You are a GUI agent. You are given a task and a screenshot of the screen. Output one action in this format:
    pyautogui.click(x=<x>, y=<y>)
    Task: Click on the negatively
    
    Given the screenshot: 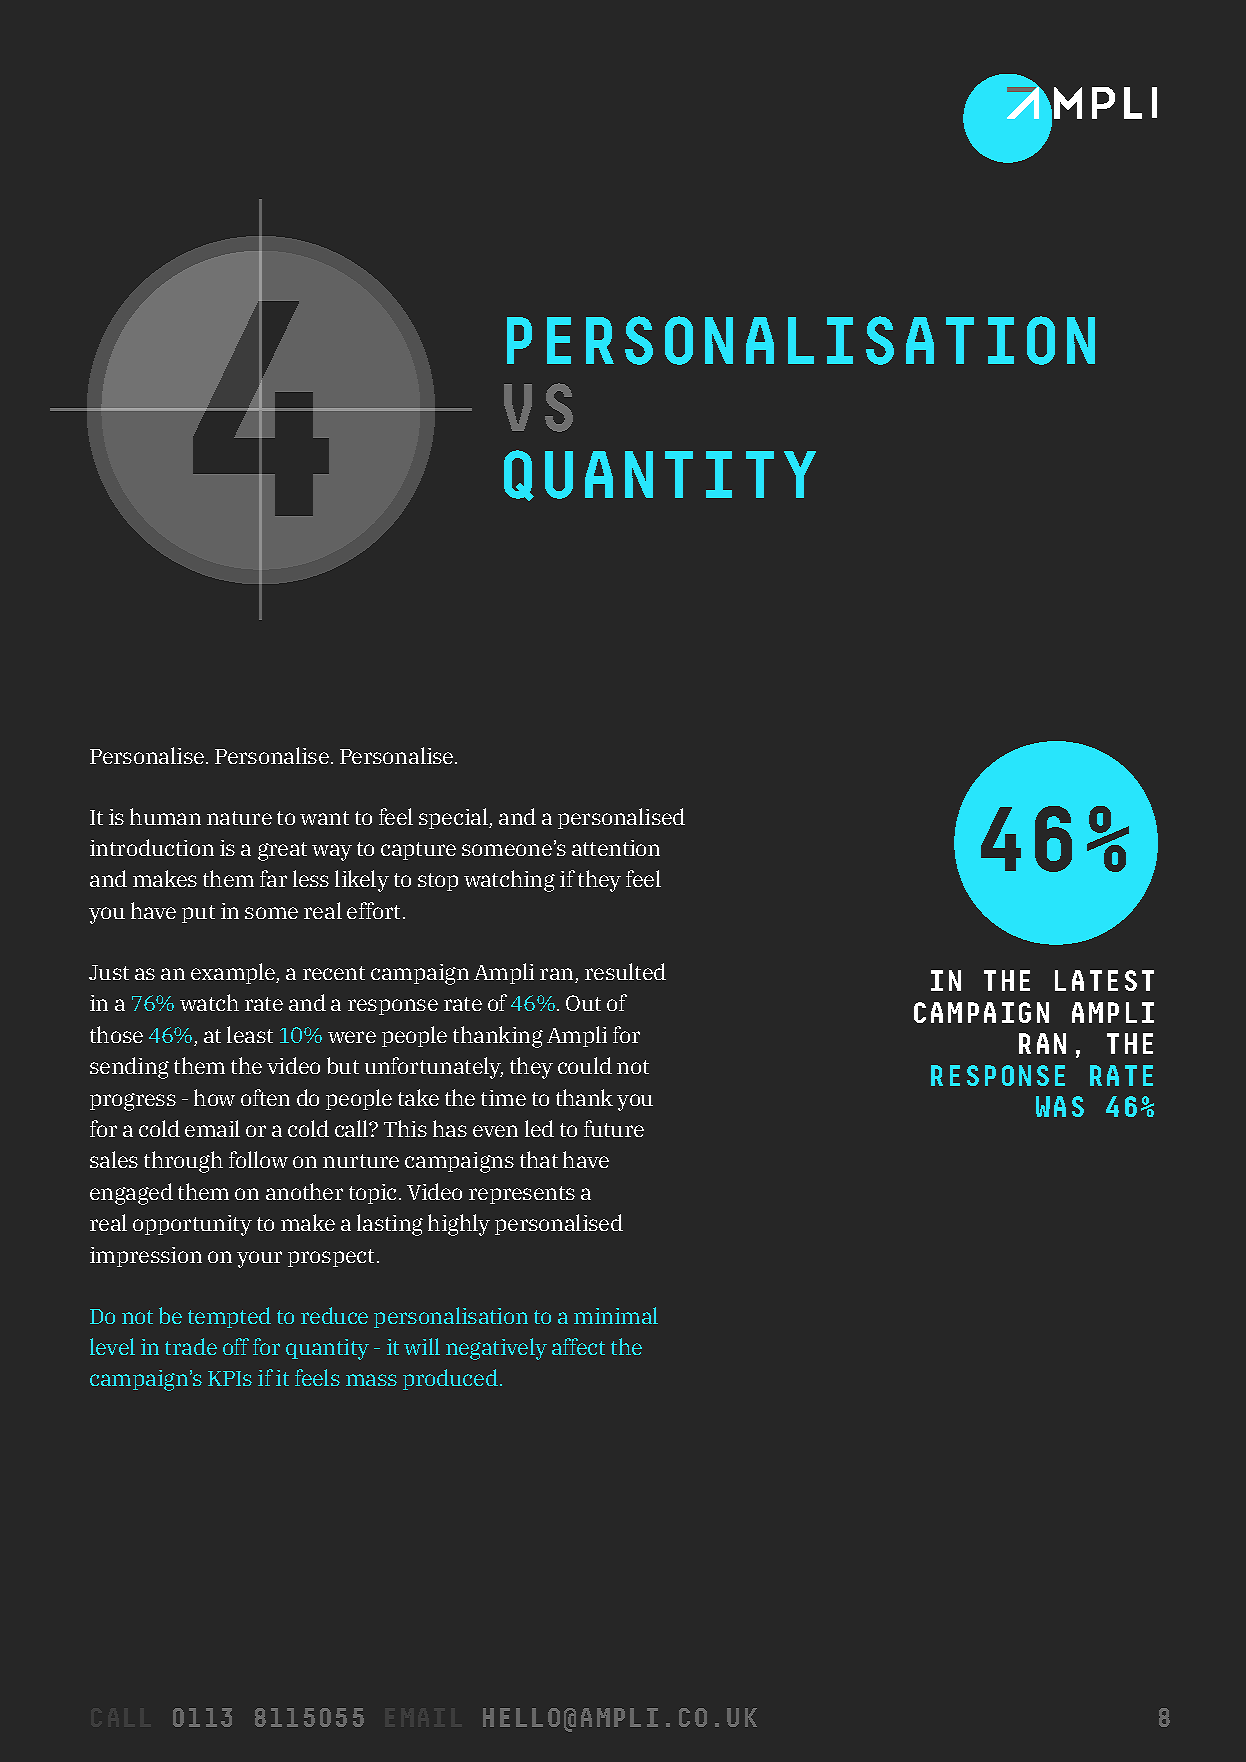 What is the action you would take?
    pyautogui.click(x=496, y=1349)
